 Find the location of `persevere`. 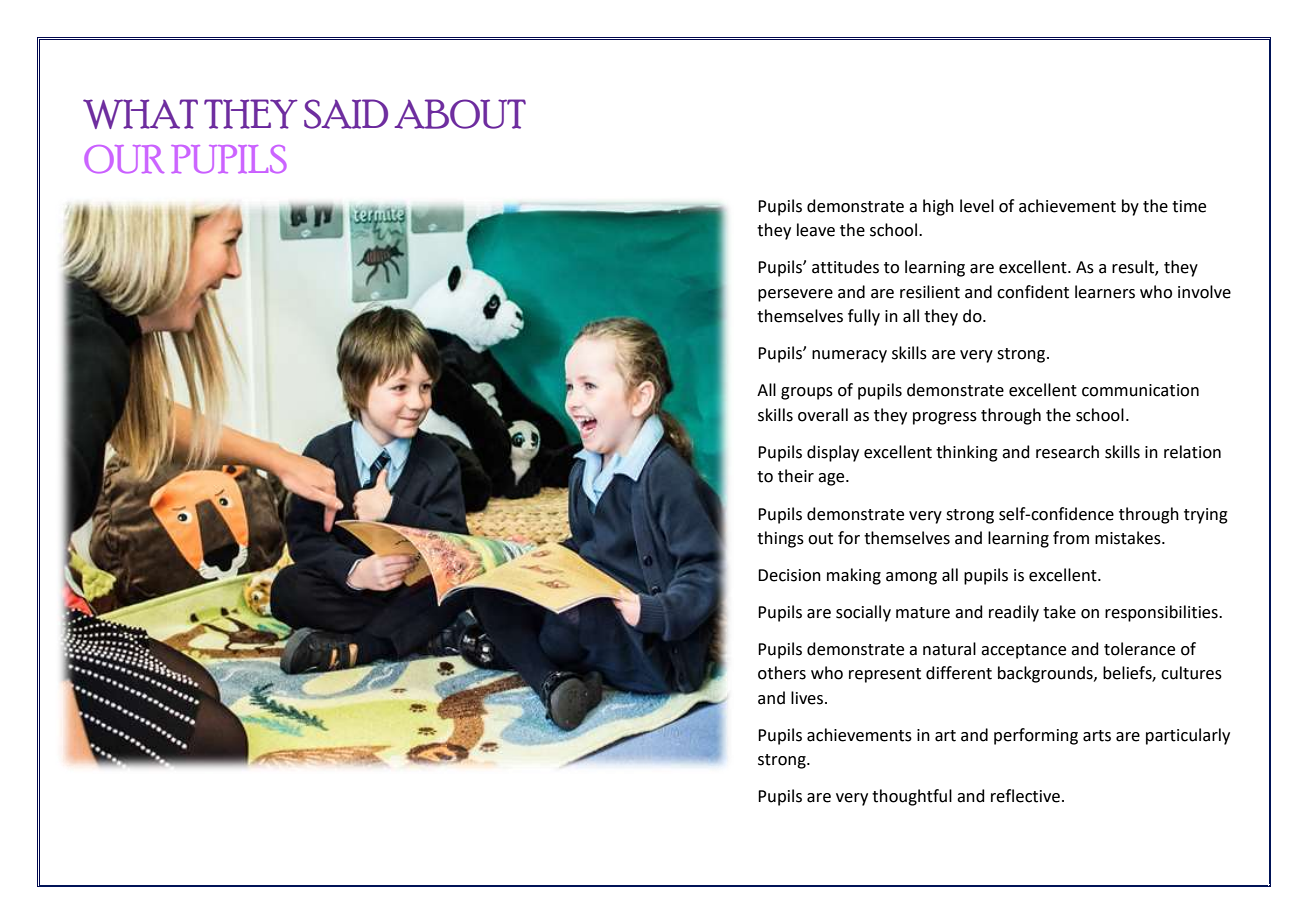

persevere is located at coordinates (795, 295).
